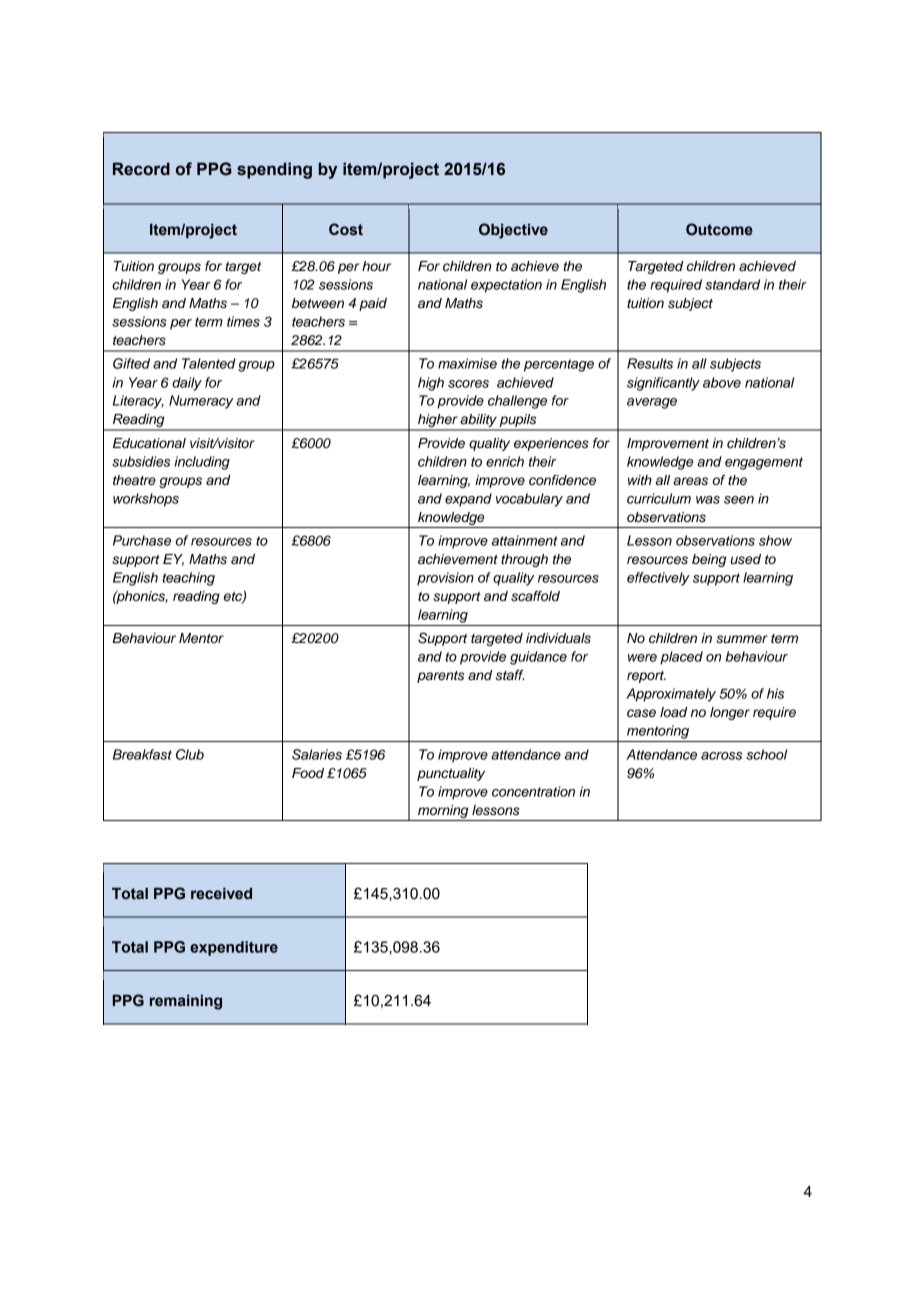 This screenshot has height=1308, width=924. I want to click on provision, so click(445, 579).
